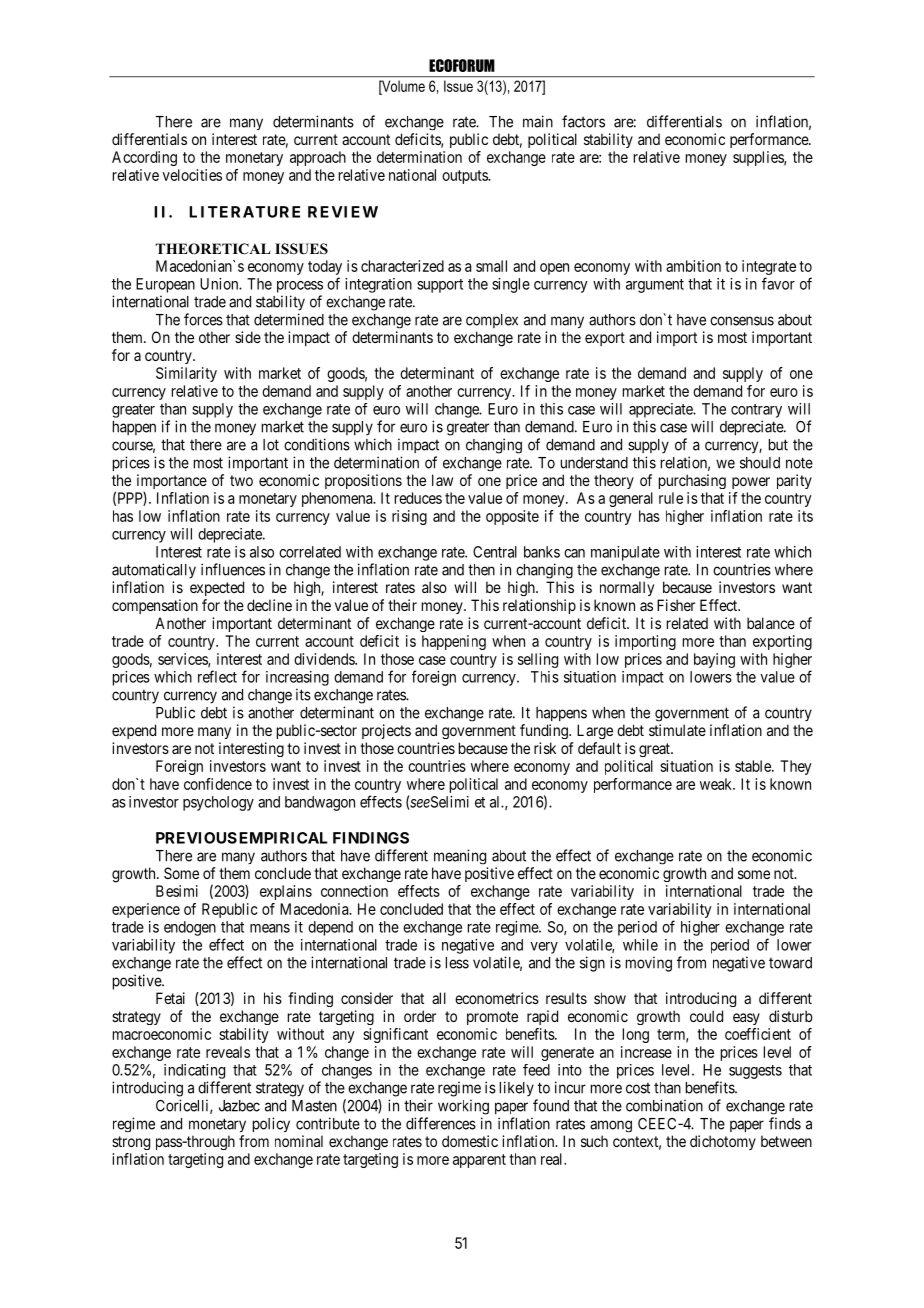  What do you see at coordinates (192, 175) in the page?
I see `velocities` at bounding box center [192, 175].
